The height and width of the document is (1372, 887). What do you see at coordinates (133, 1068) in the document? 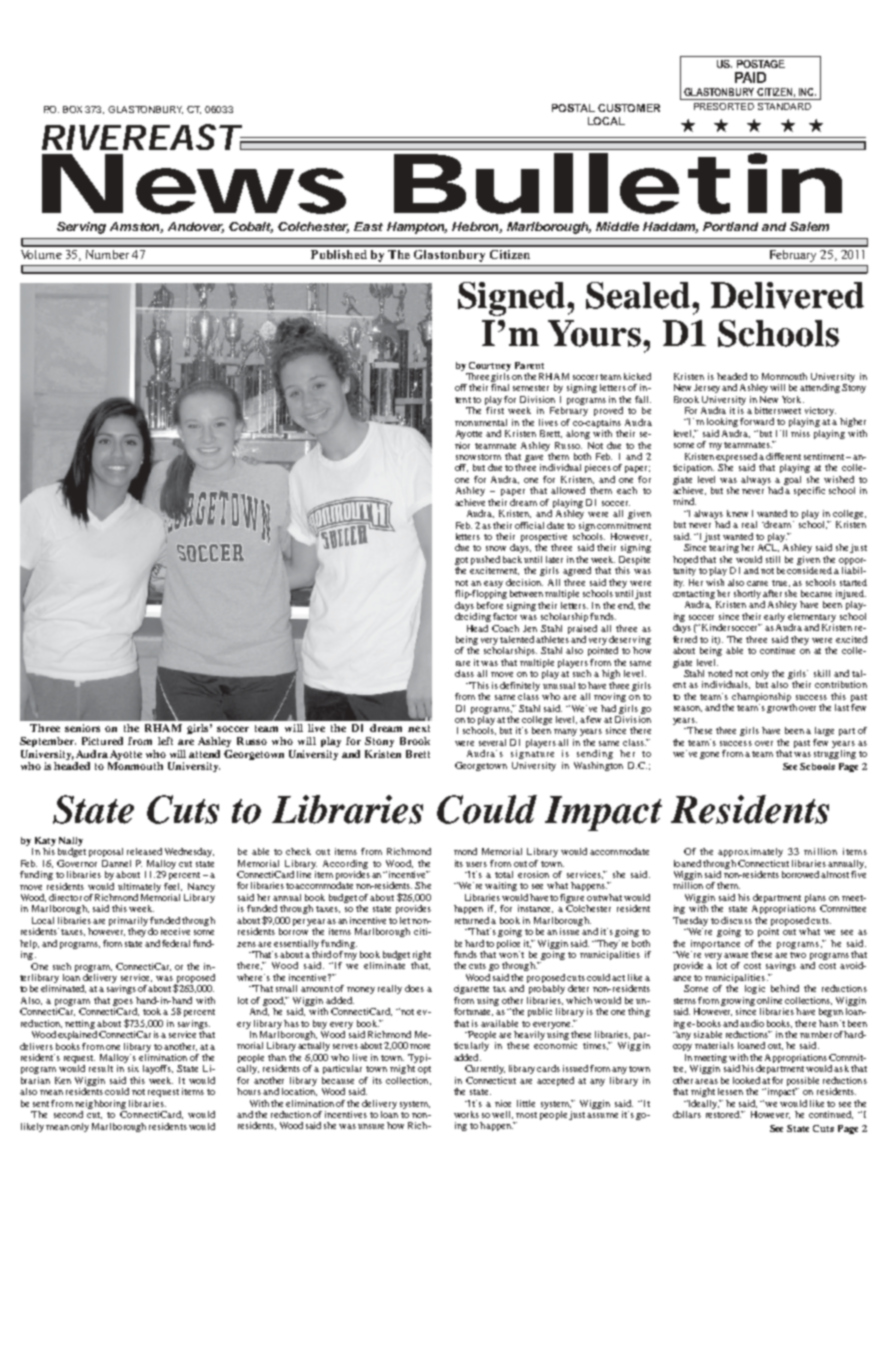
I see `six` at bounding box center [133, 1068].
